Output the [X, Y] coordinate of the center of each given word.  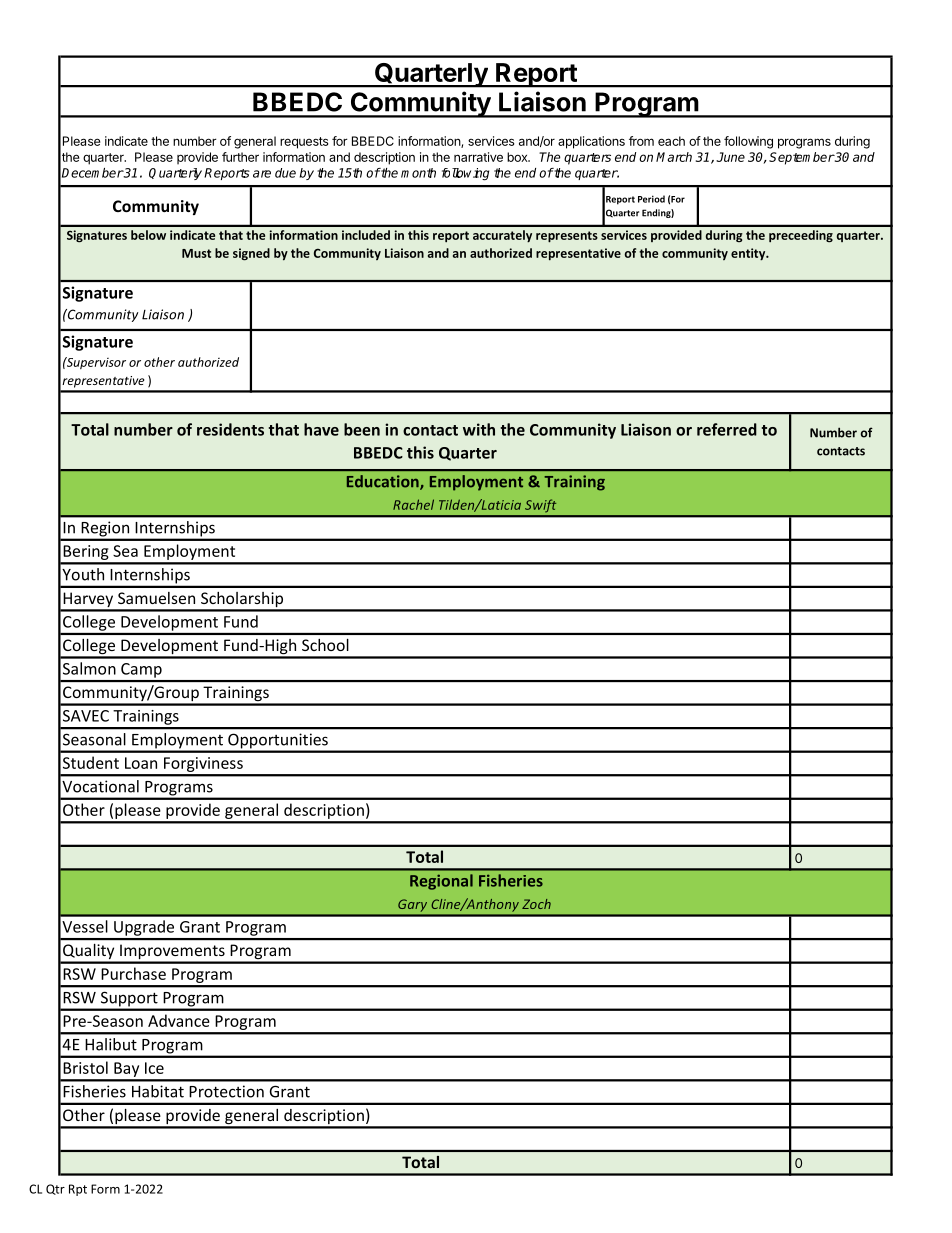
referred [727, 429]
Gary [412, 905]
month [418, 173]
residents [230, 429]
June [730, 157]
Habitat [158, 1091]
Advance [179, 1020]
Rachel [413, 504]
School [325, 645]
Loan [141, 763]
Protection [226, 1091]
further [240, 157]
